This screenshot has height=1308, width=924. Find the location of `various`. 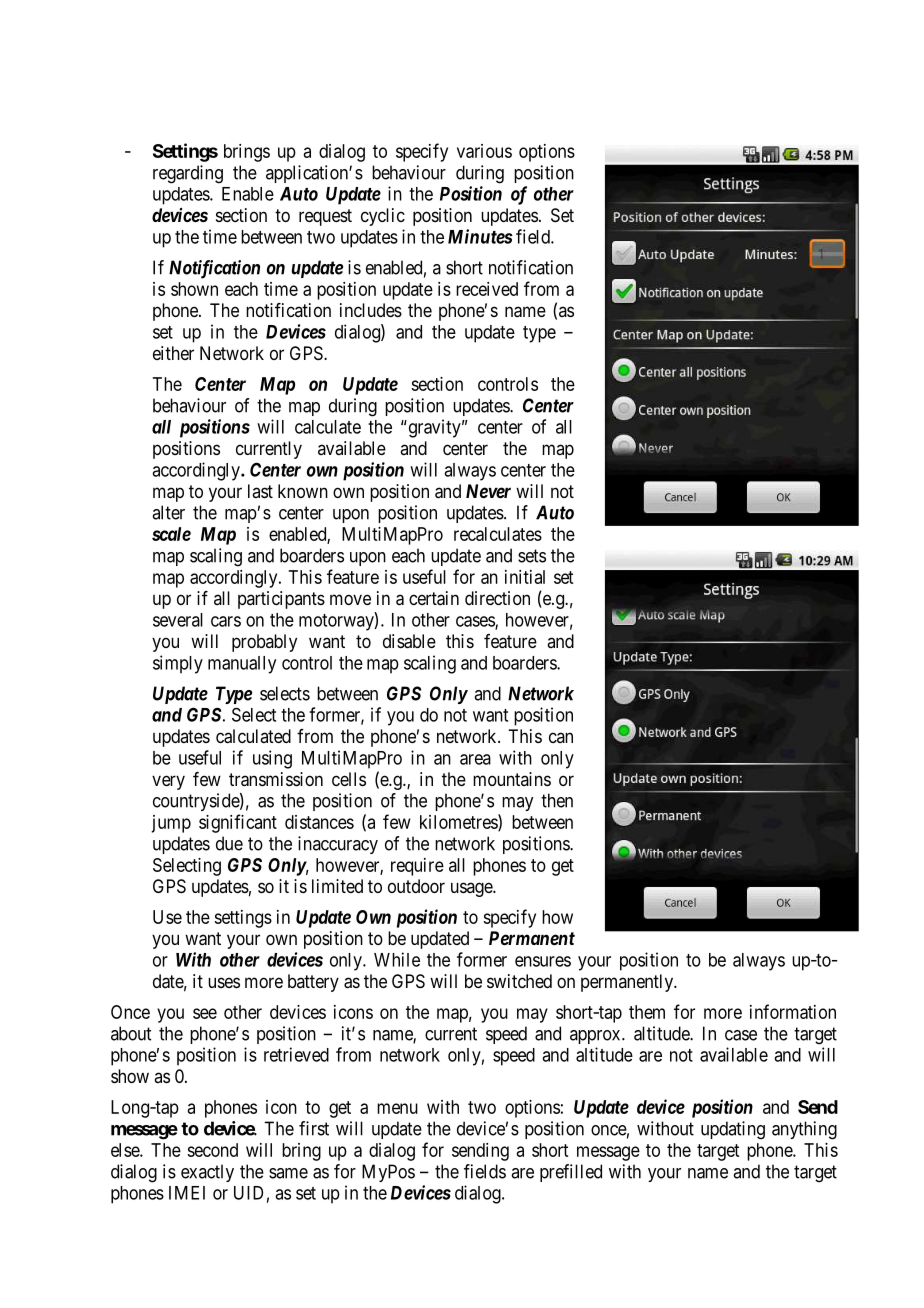

various is located at coordinates (484, 151).
